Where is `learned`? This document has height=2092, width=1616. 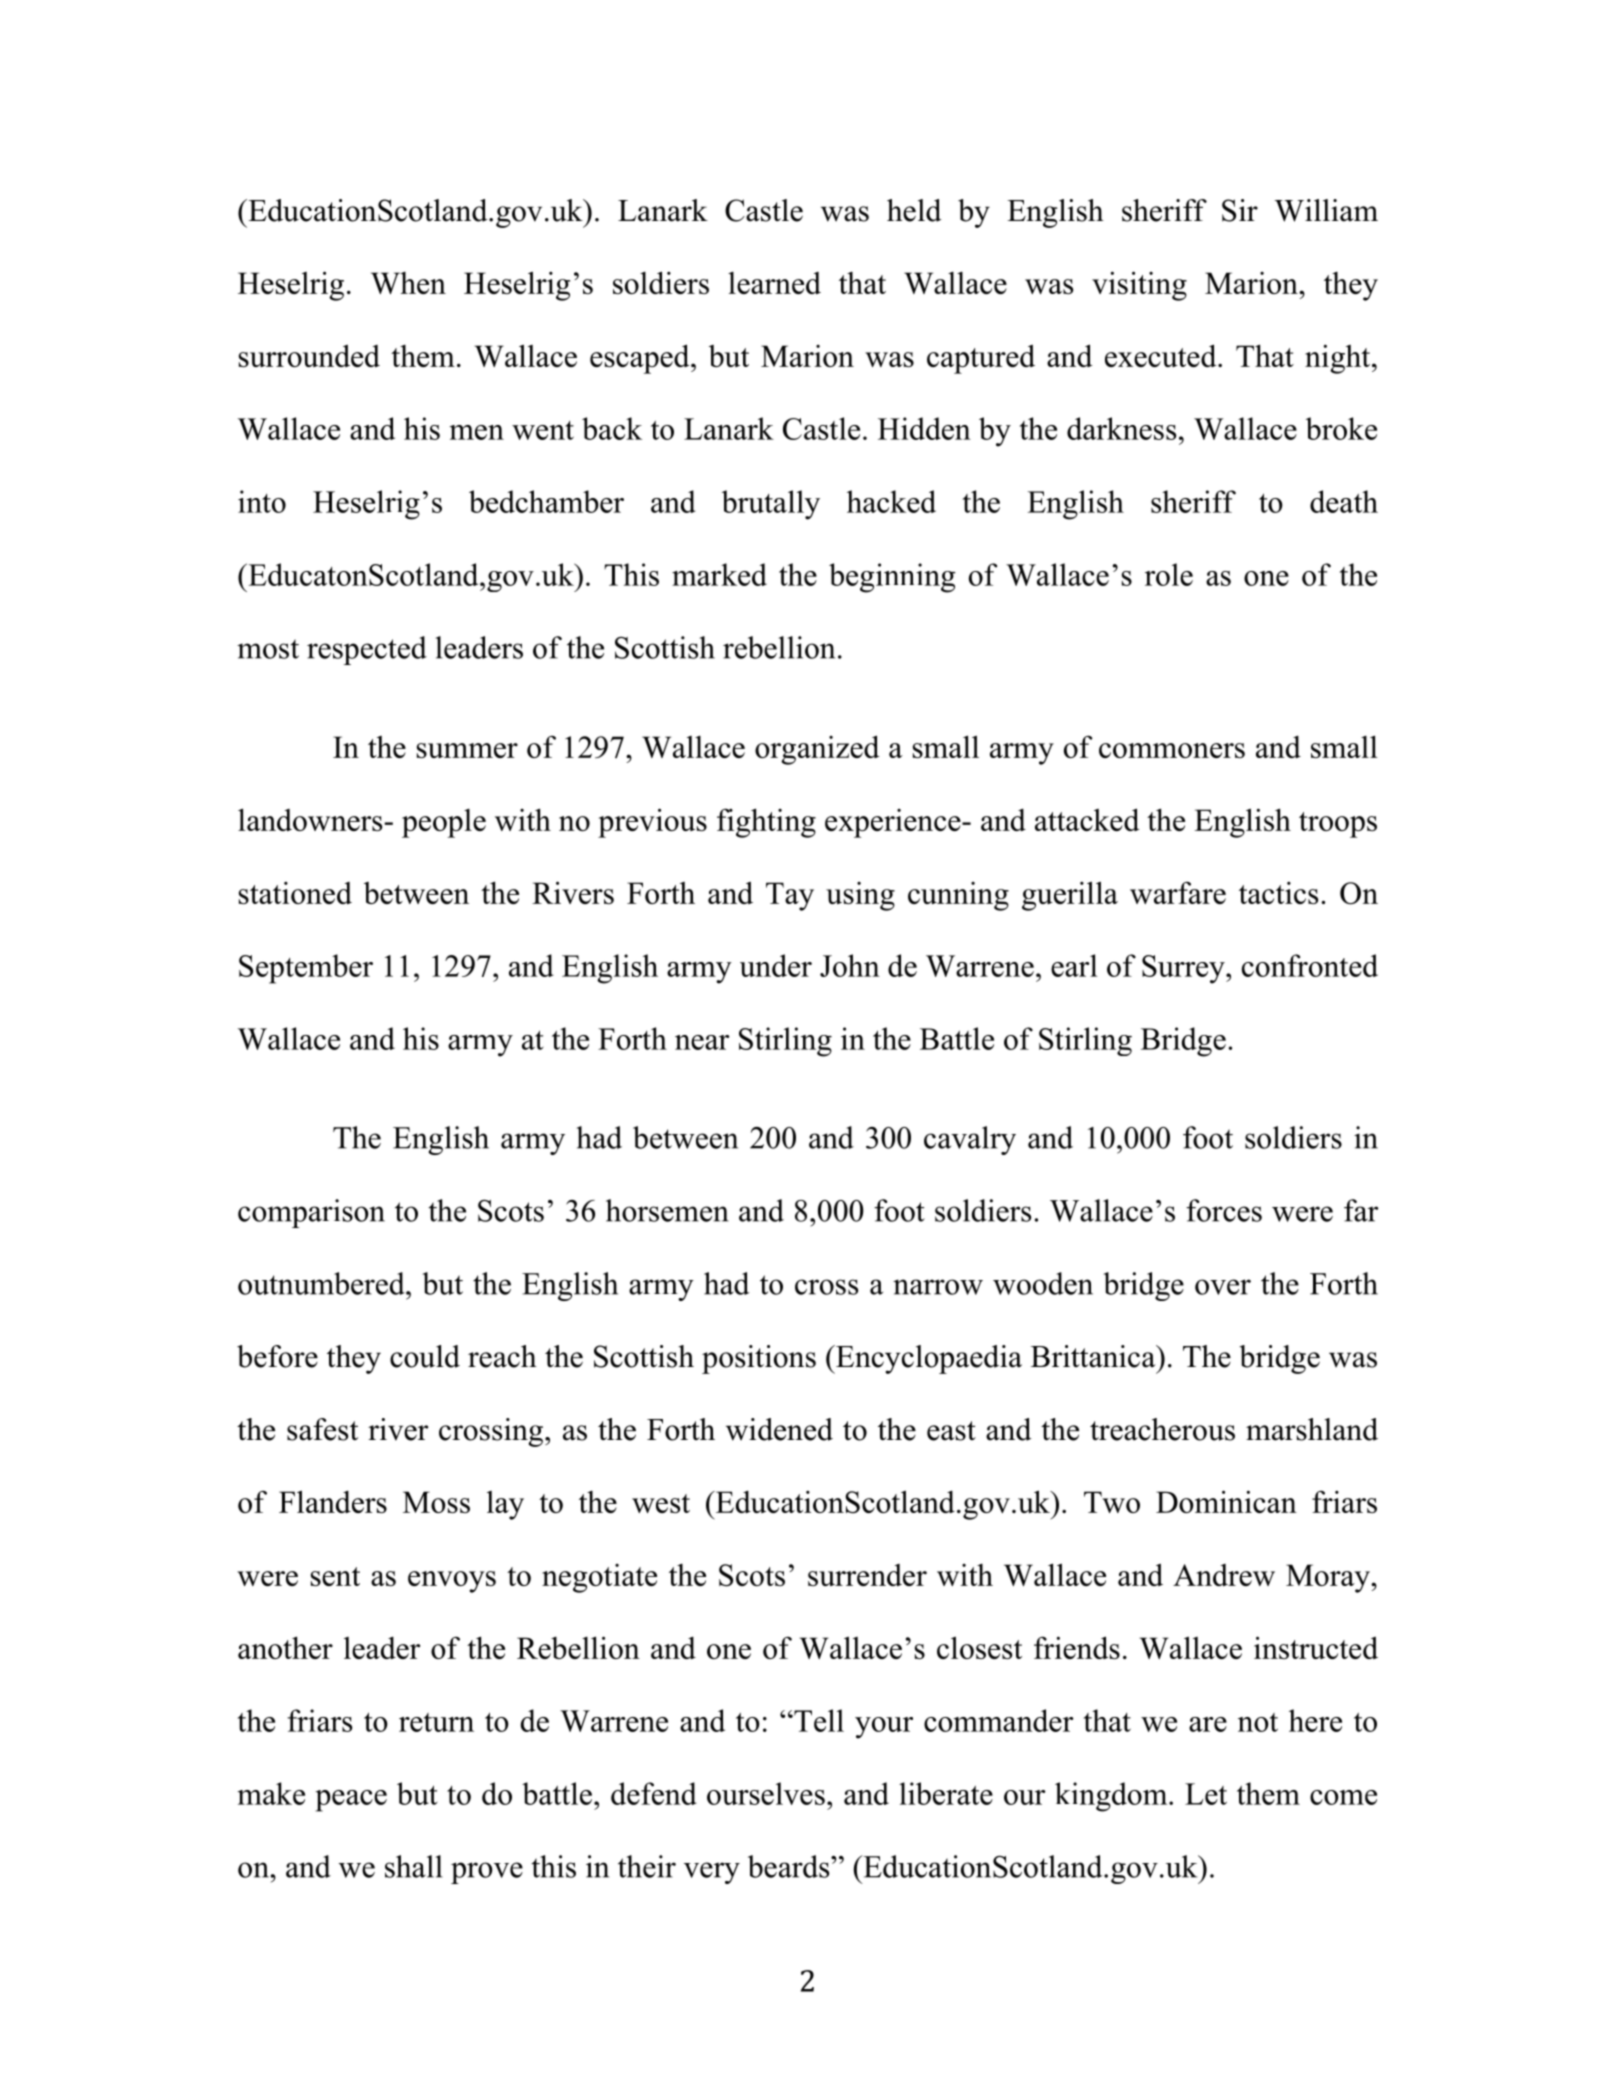 learned is located at coordinates (774, 283).
